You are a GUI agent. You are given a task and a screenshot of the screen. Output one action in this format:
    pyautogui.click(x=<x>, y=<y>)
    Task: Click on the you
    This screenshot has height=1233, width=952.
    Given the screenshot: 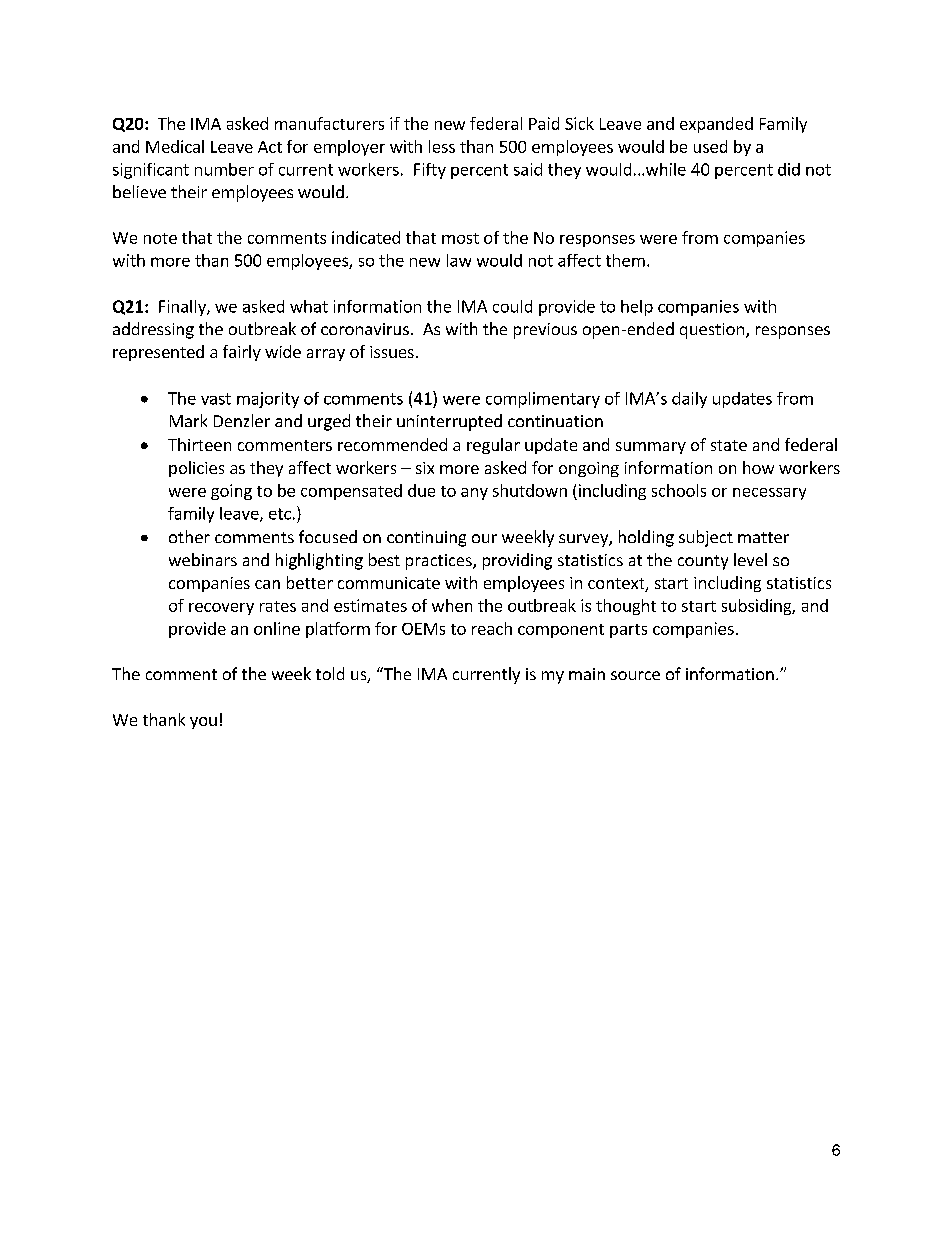 What is the action you would take?
    pyautogui.click(x=203, y=723)
